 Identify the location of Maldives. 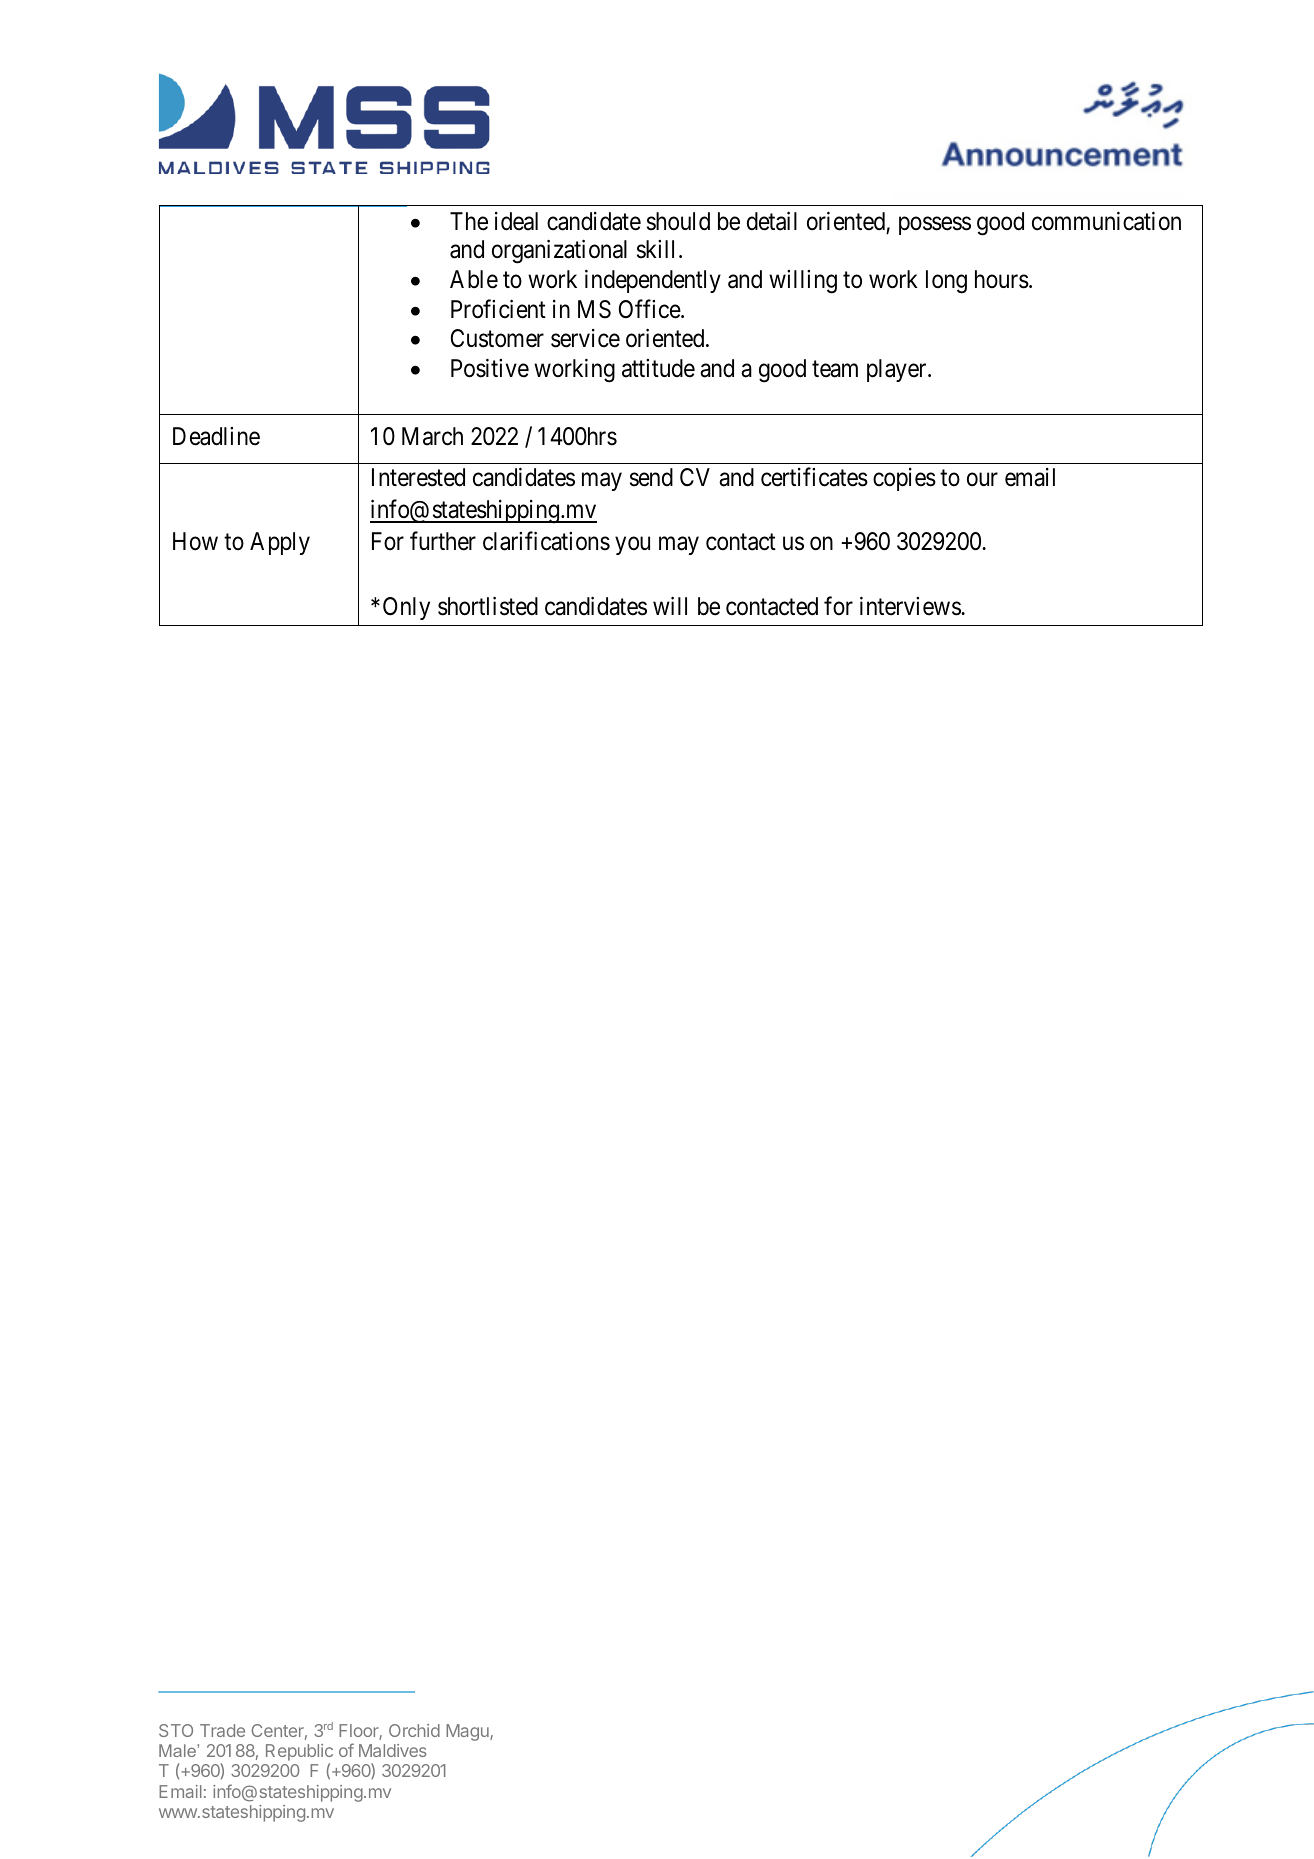
(393, 1750).
